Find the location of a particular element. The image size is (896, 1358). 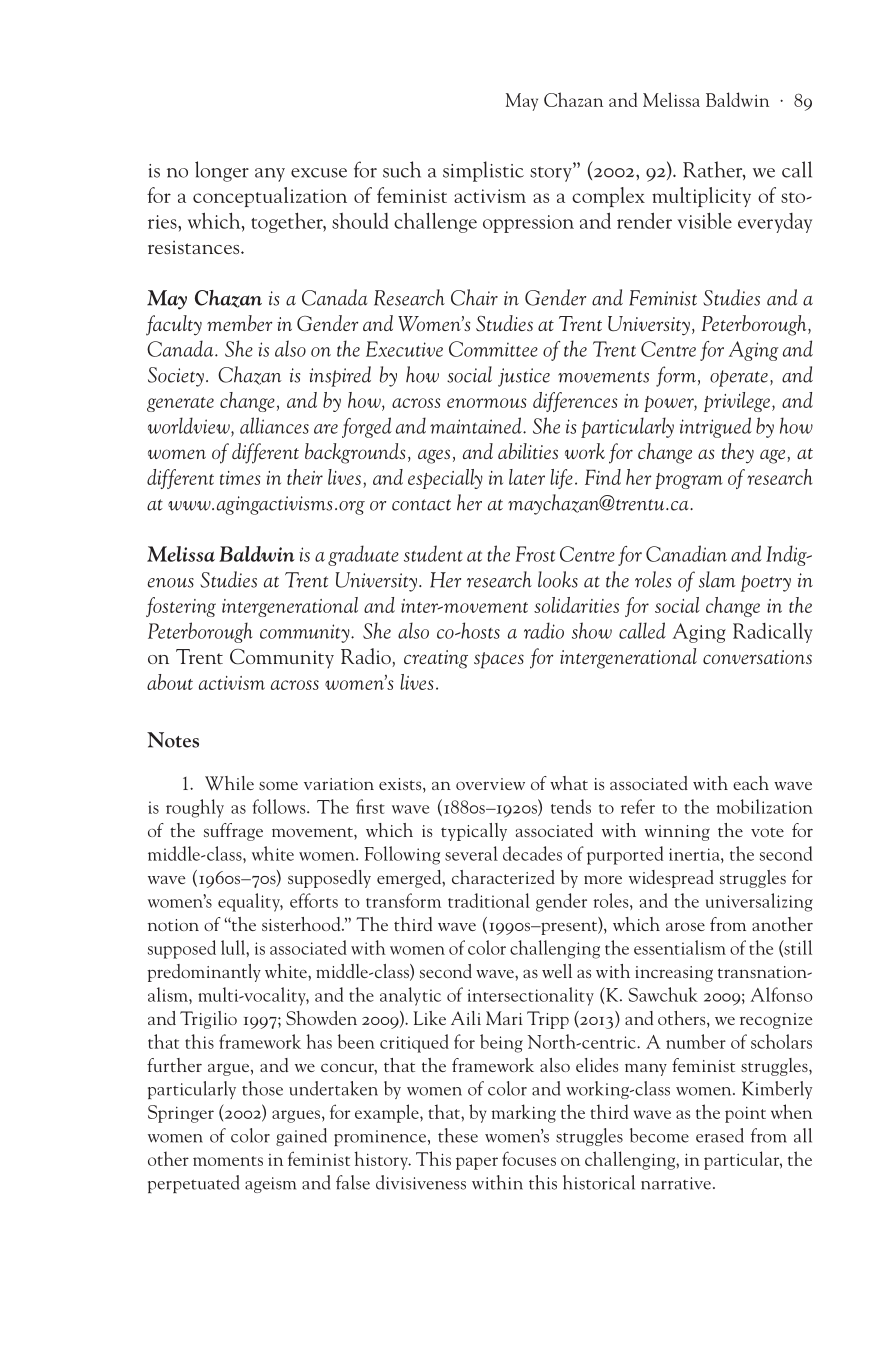

suffrage is located at coordinates (233, 832).
